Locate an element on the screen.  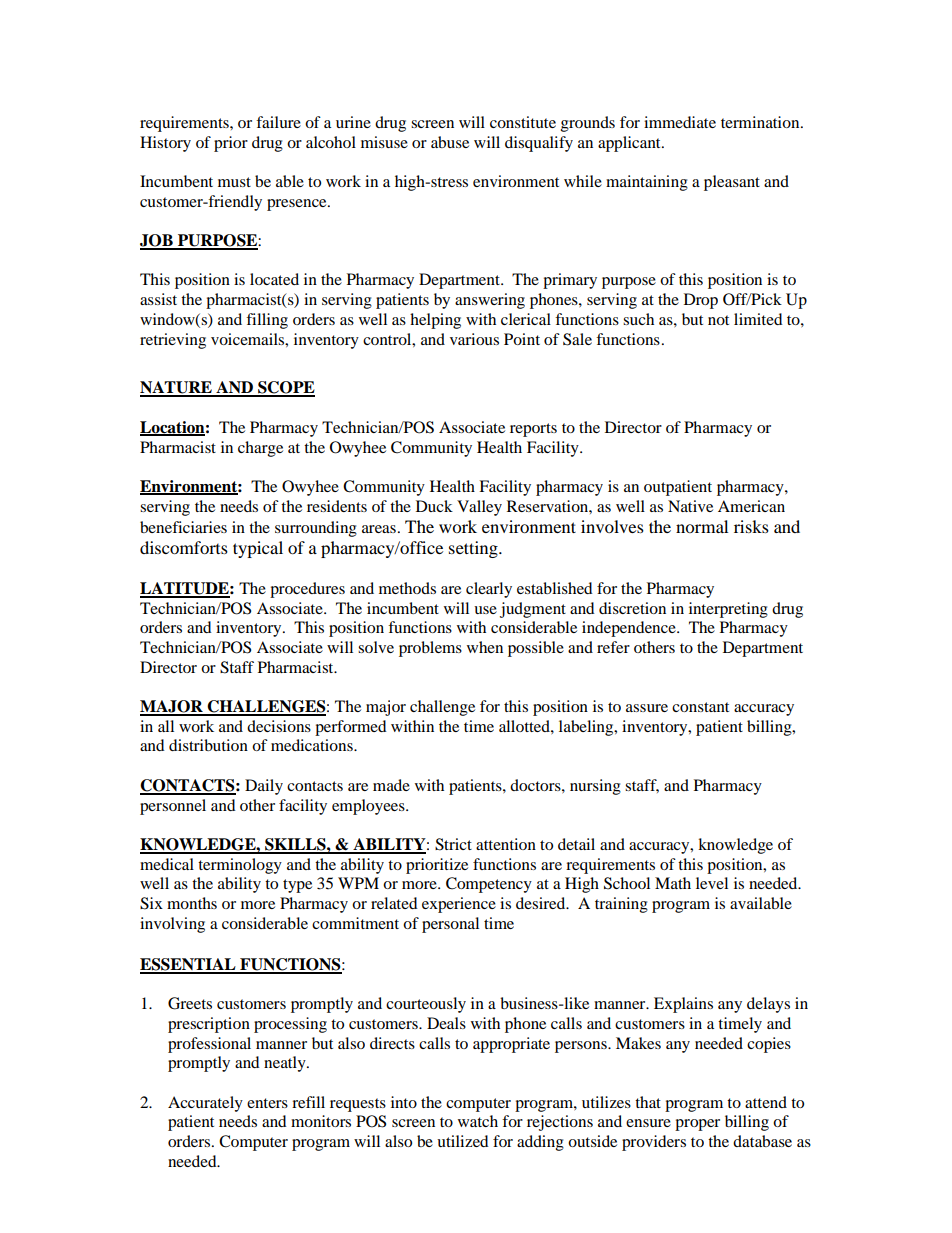
watch is located at coordinates (478, 1121).
